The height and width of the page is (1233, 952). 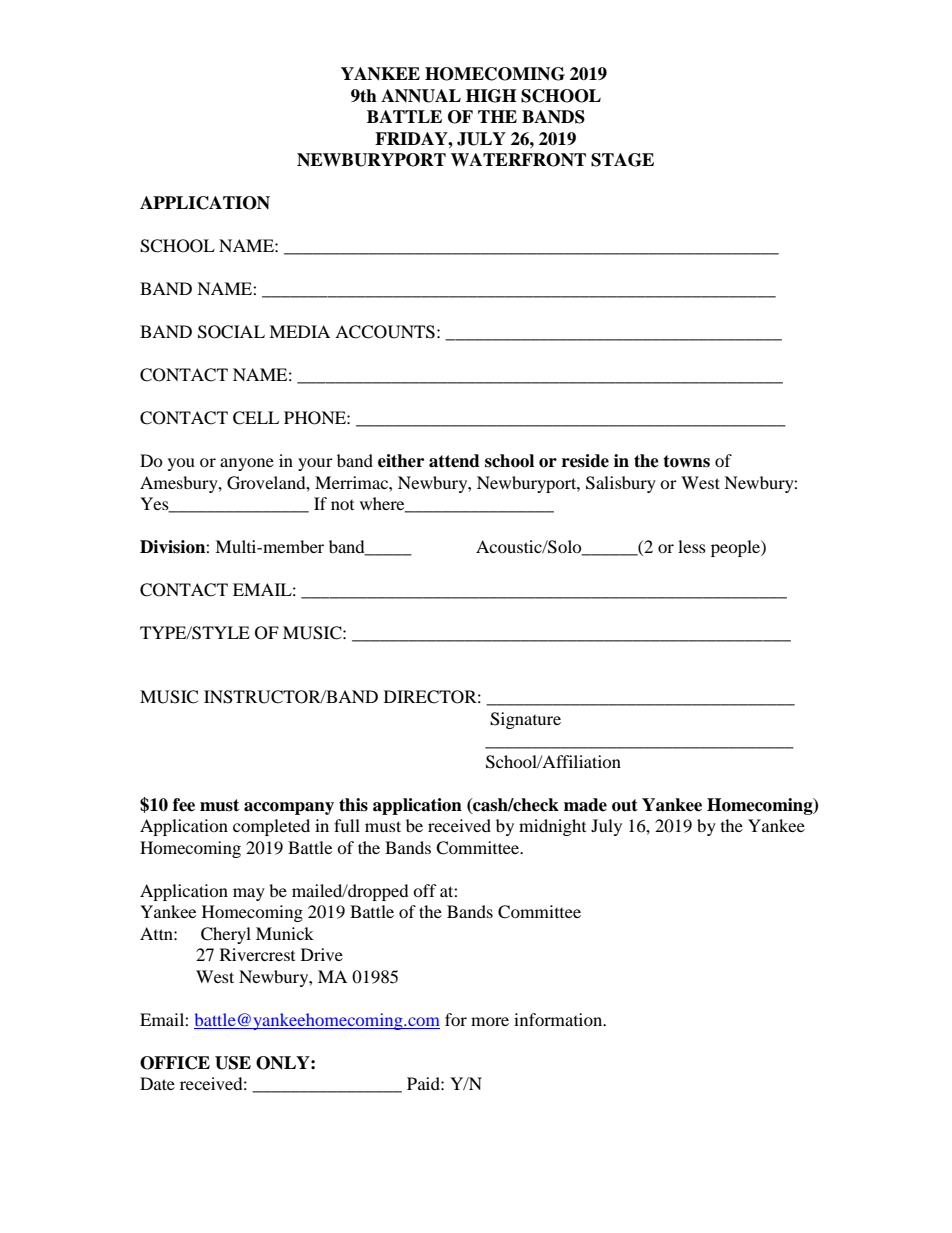 What do you see at coordinates (353, 805) in the page?
I see `this` at bounding box center [353, 805].
